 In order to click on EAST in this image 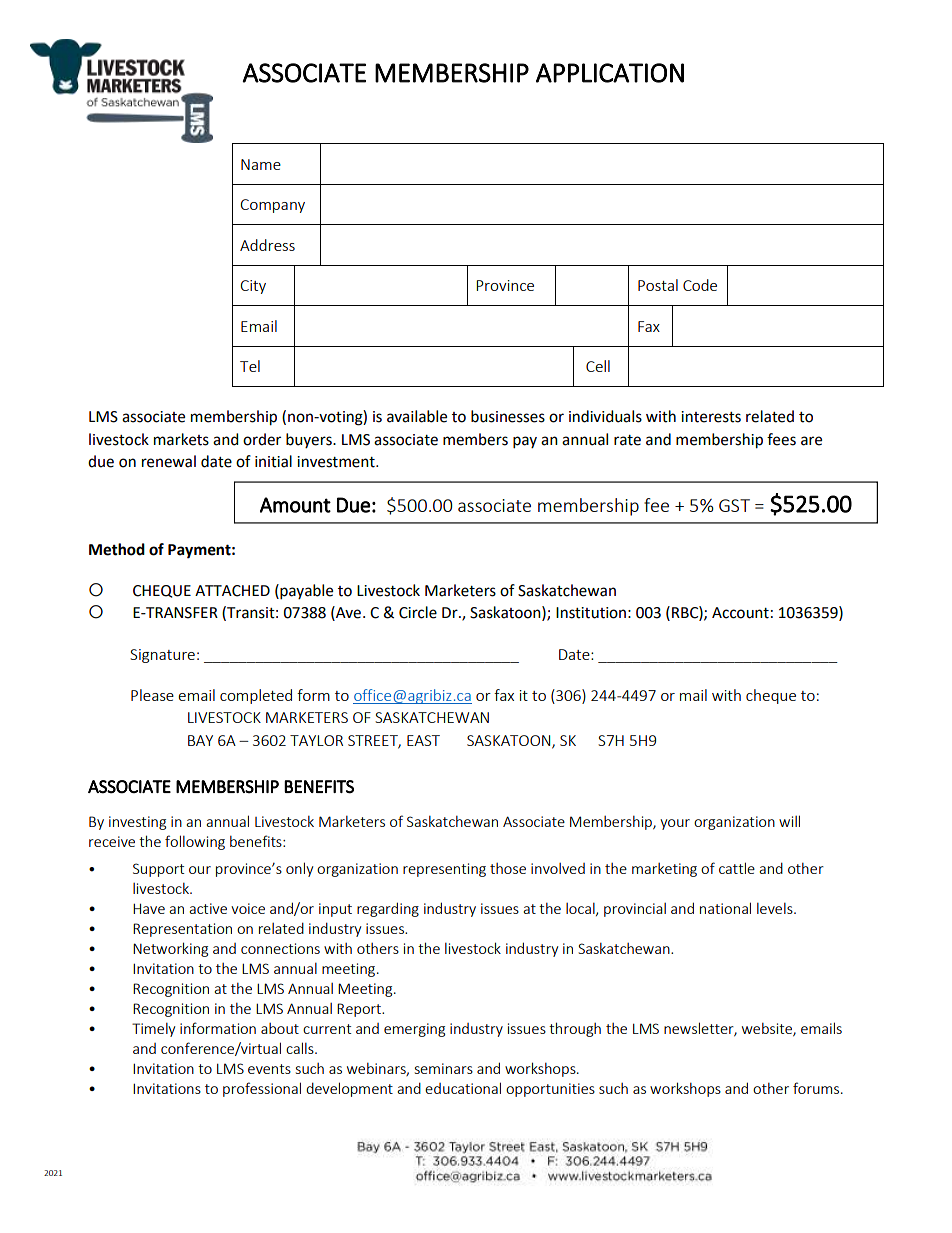, I will do `click(423, 740)`.
